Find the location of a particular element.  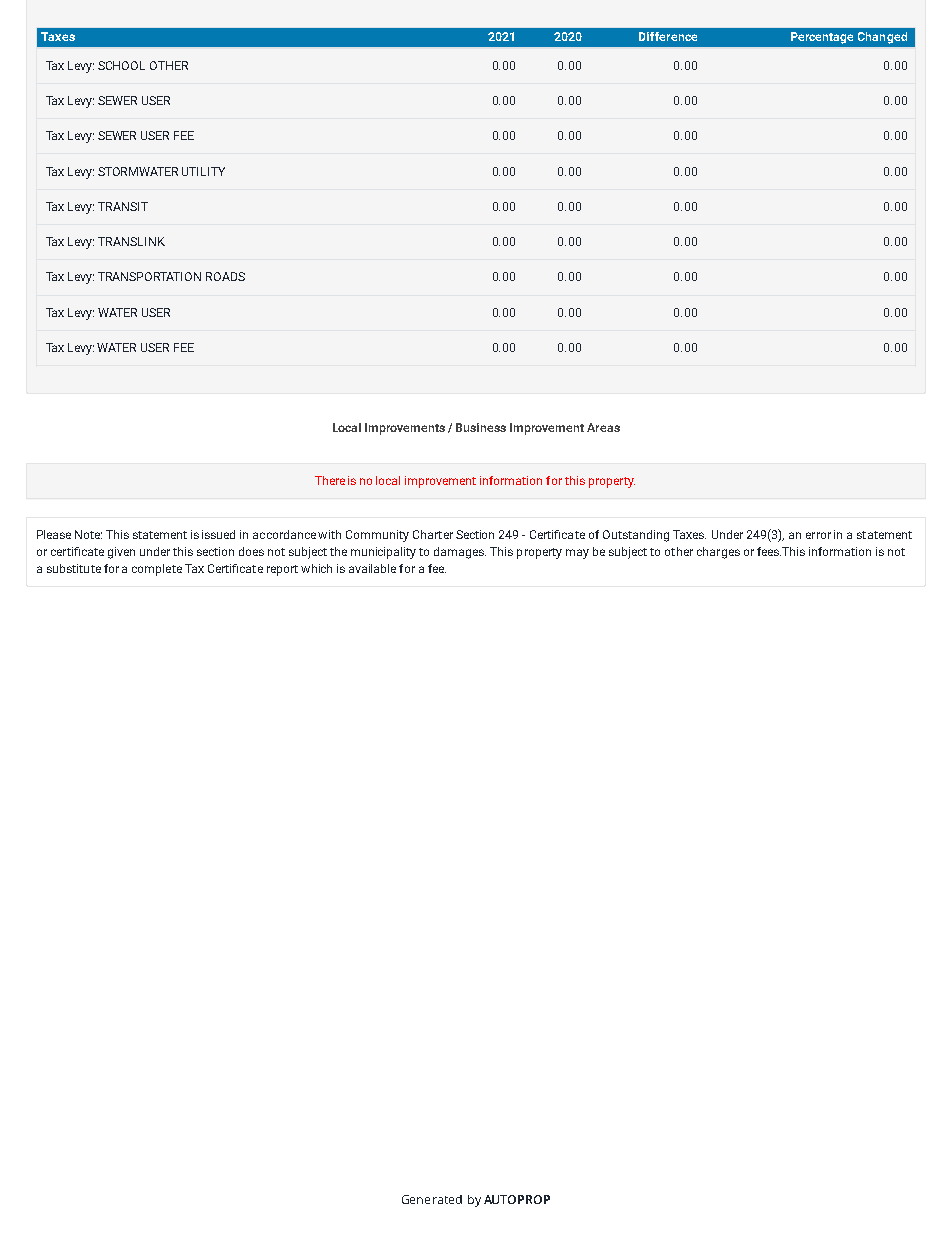

damages is located at coordinates (460, 553).
